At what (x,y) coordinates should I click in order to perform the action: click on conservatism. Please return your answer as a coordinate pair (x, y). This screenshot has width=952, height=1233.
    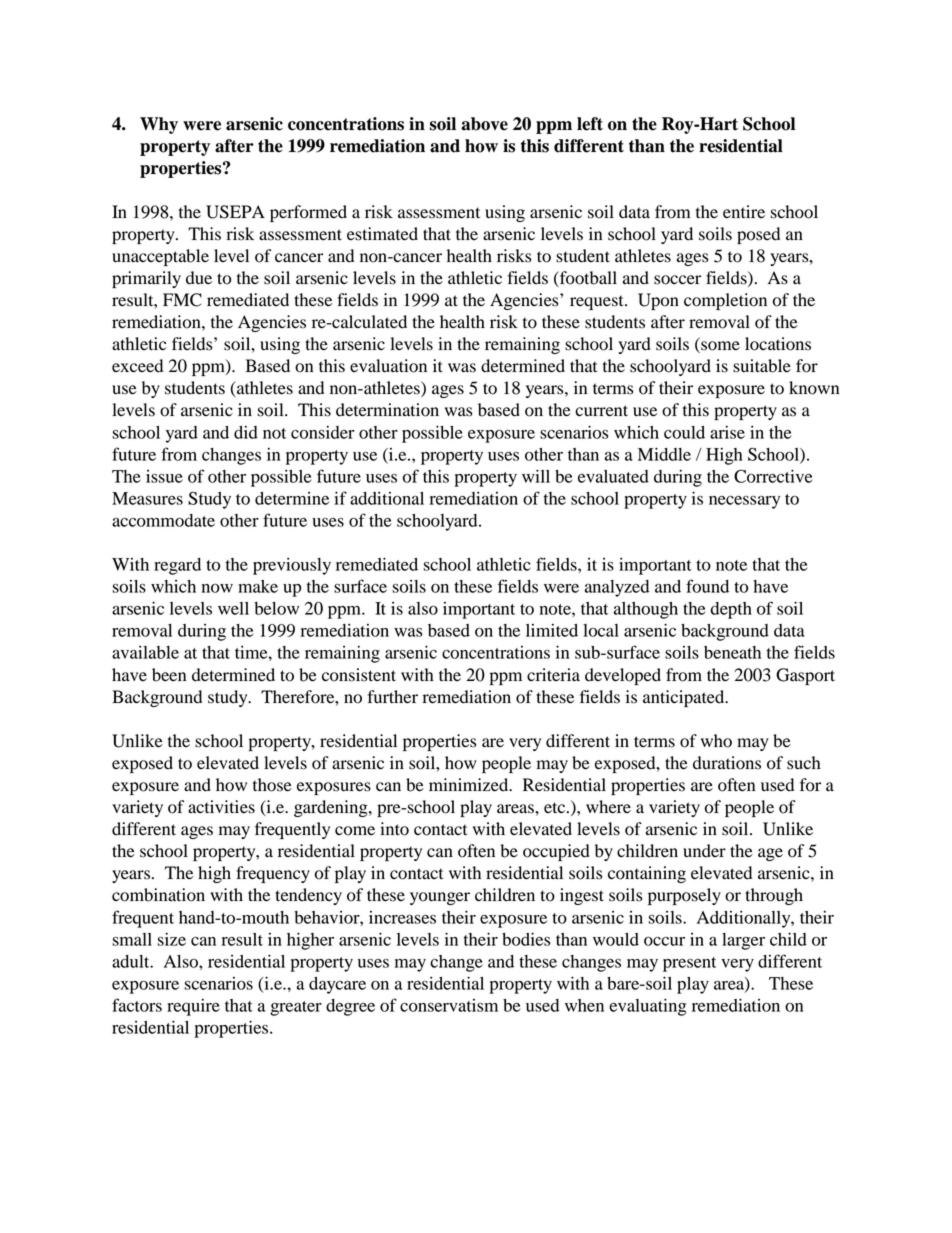
    Looking at the image, I should click on (449, 1005).
